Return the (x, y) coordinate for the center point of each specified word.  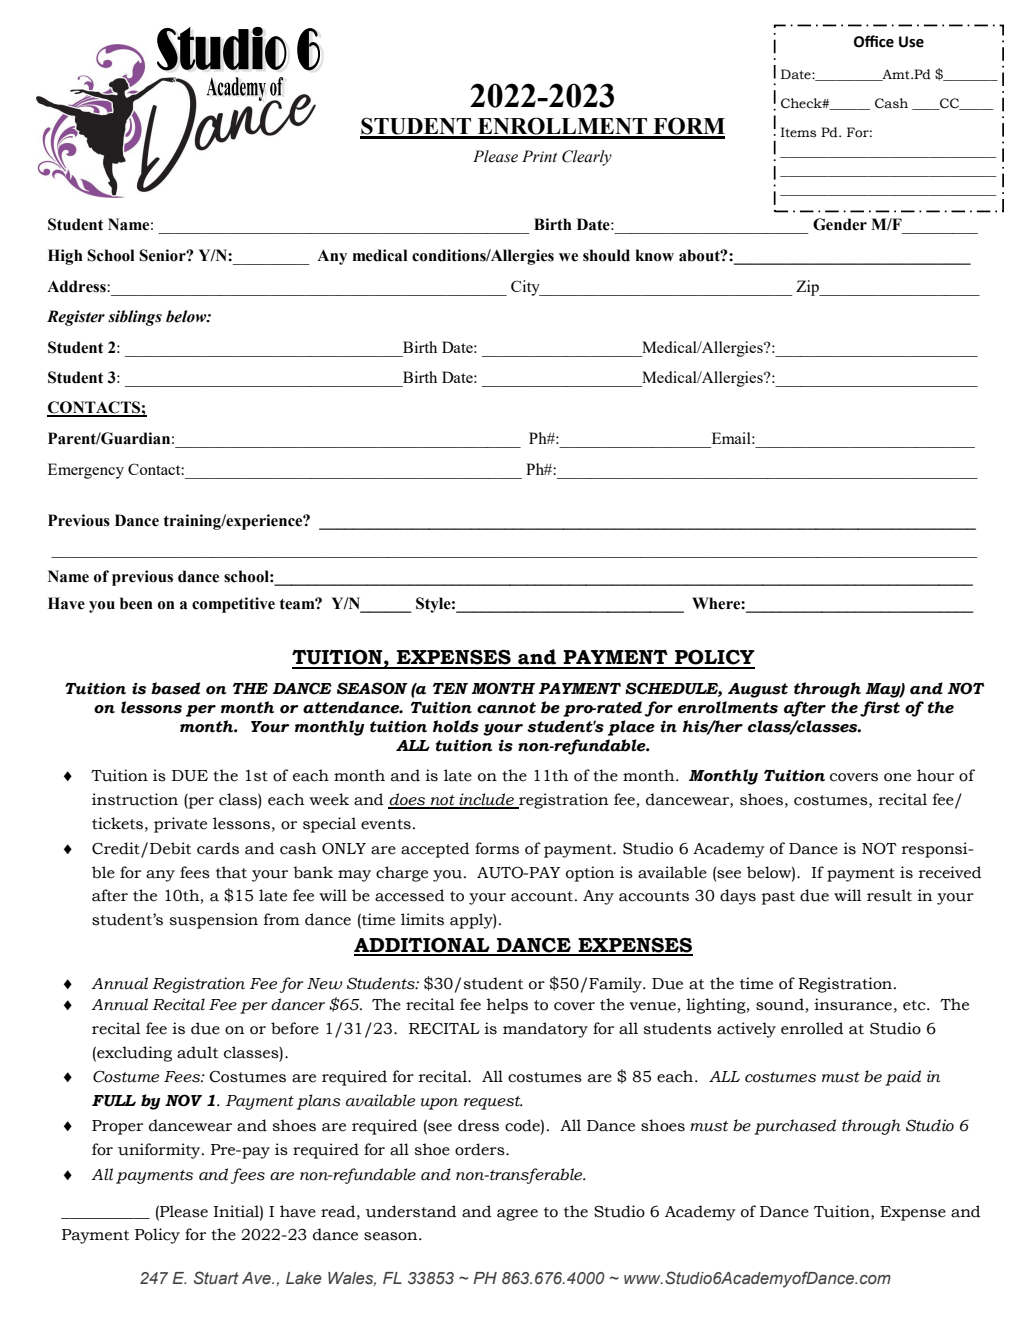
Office (874, 41)
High (65, 257)
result (889, 895)
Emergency (86, 471)
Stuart (216, 1278)
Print (539, 156)
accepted (435, 850)
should (606, 255)
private (180, 825)
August (758, 690)
